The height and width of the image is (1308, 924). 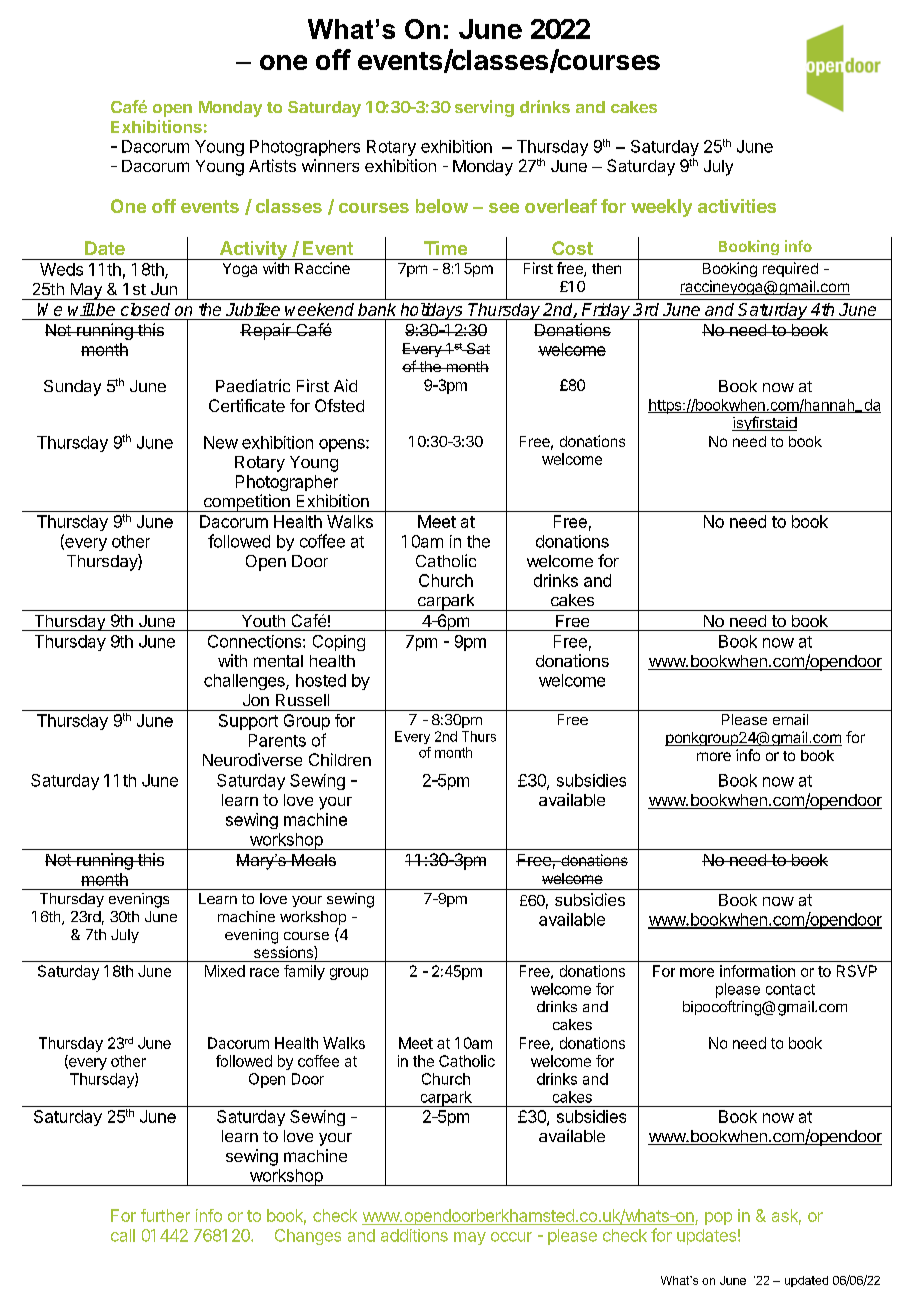 I want to click on competition, so click(x=246, y=503).
